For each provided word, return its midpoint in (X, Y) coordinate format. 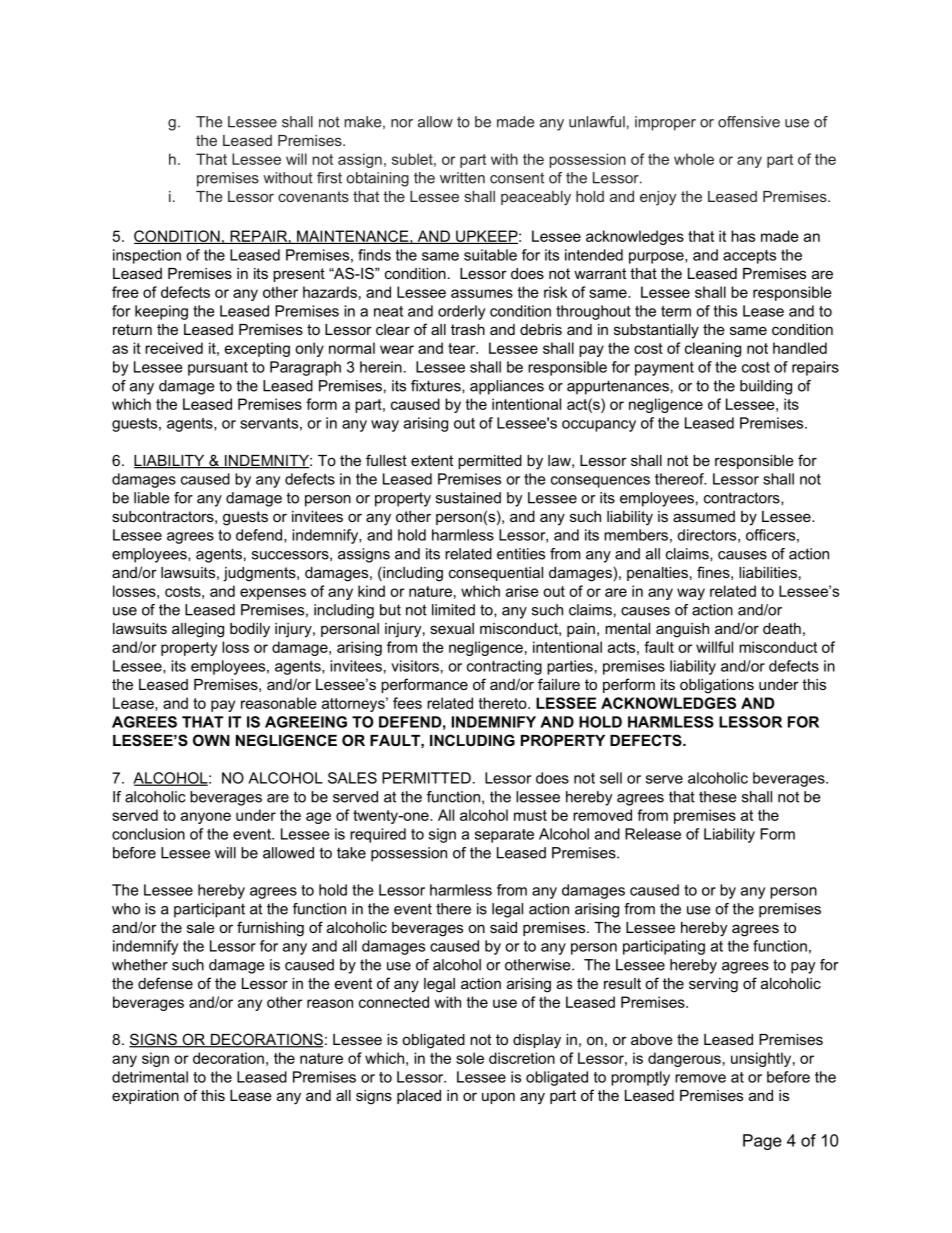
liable (152, 498)
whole (694, 159)
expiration (145, 1097)
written (462, 178)
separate (504, 836)
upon (498, 1098)
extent (432, 460)
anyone (206, 818)
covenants (313, 196)
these (718, 797)
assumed (704, 516)
